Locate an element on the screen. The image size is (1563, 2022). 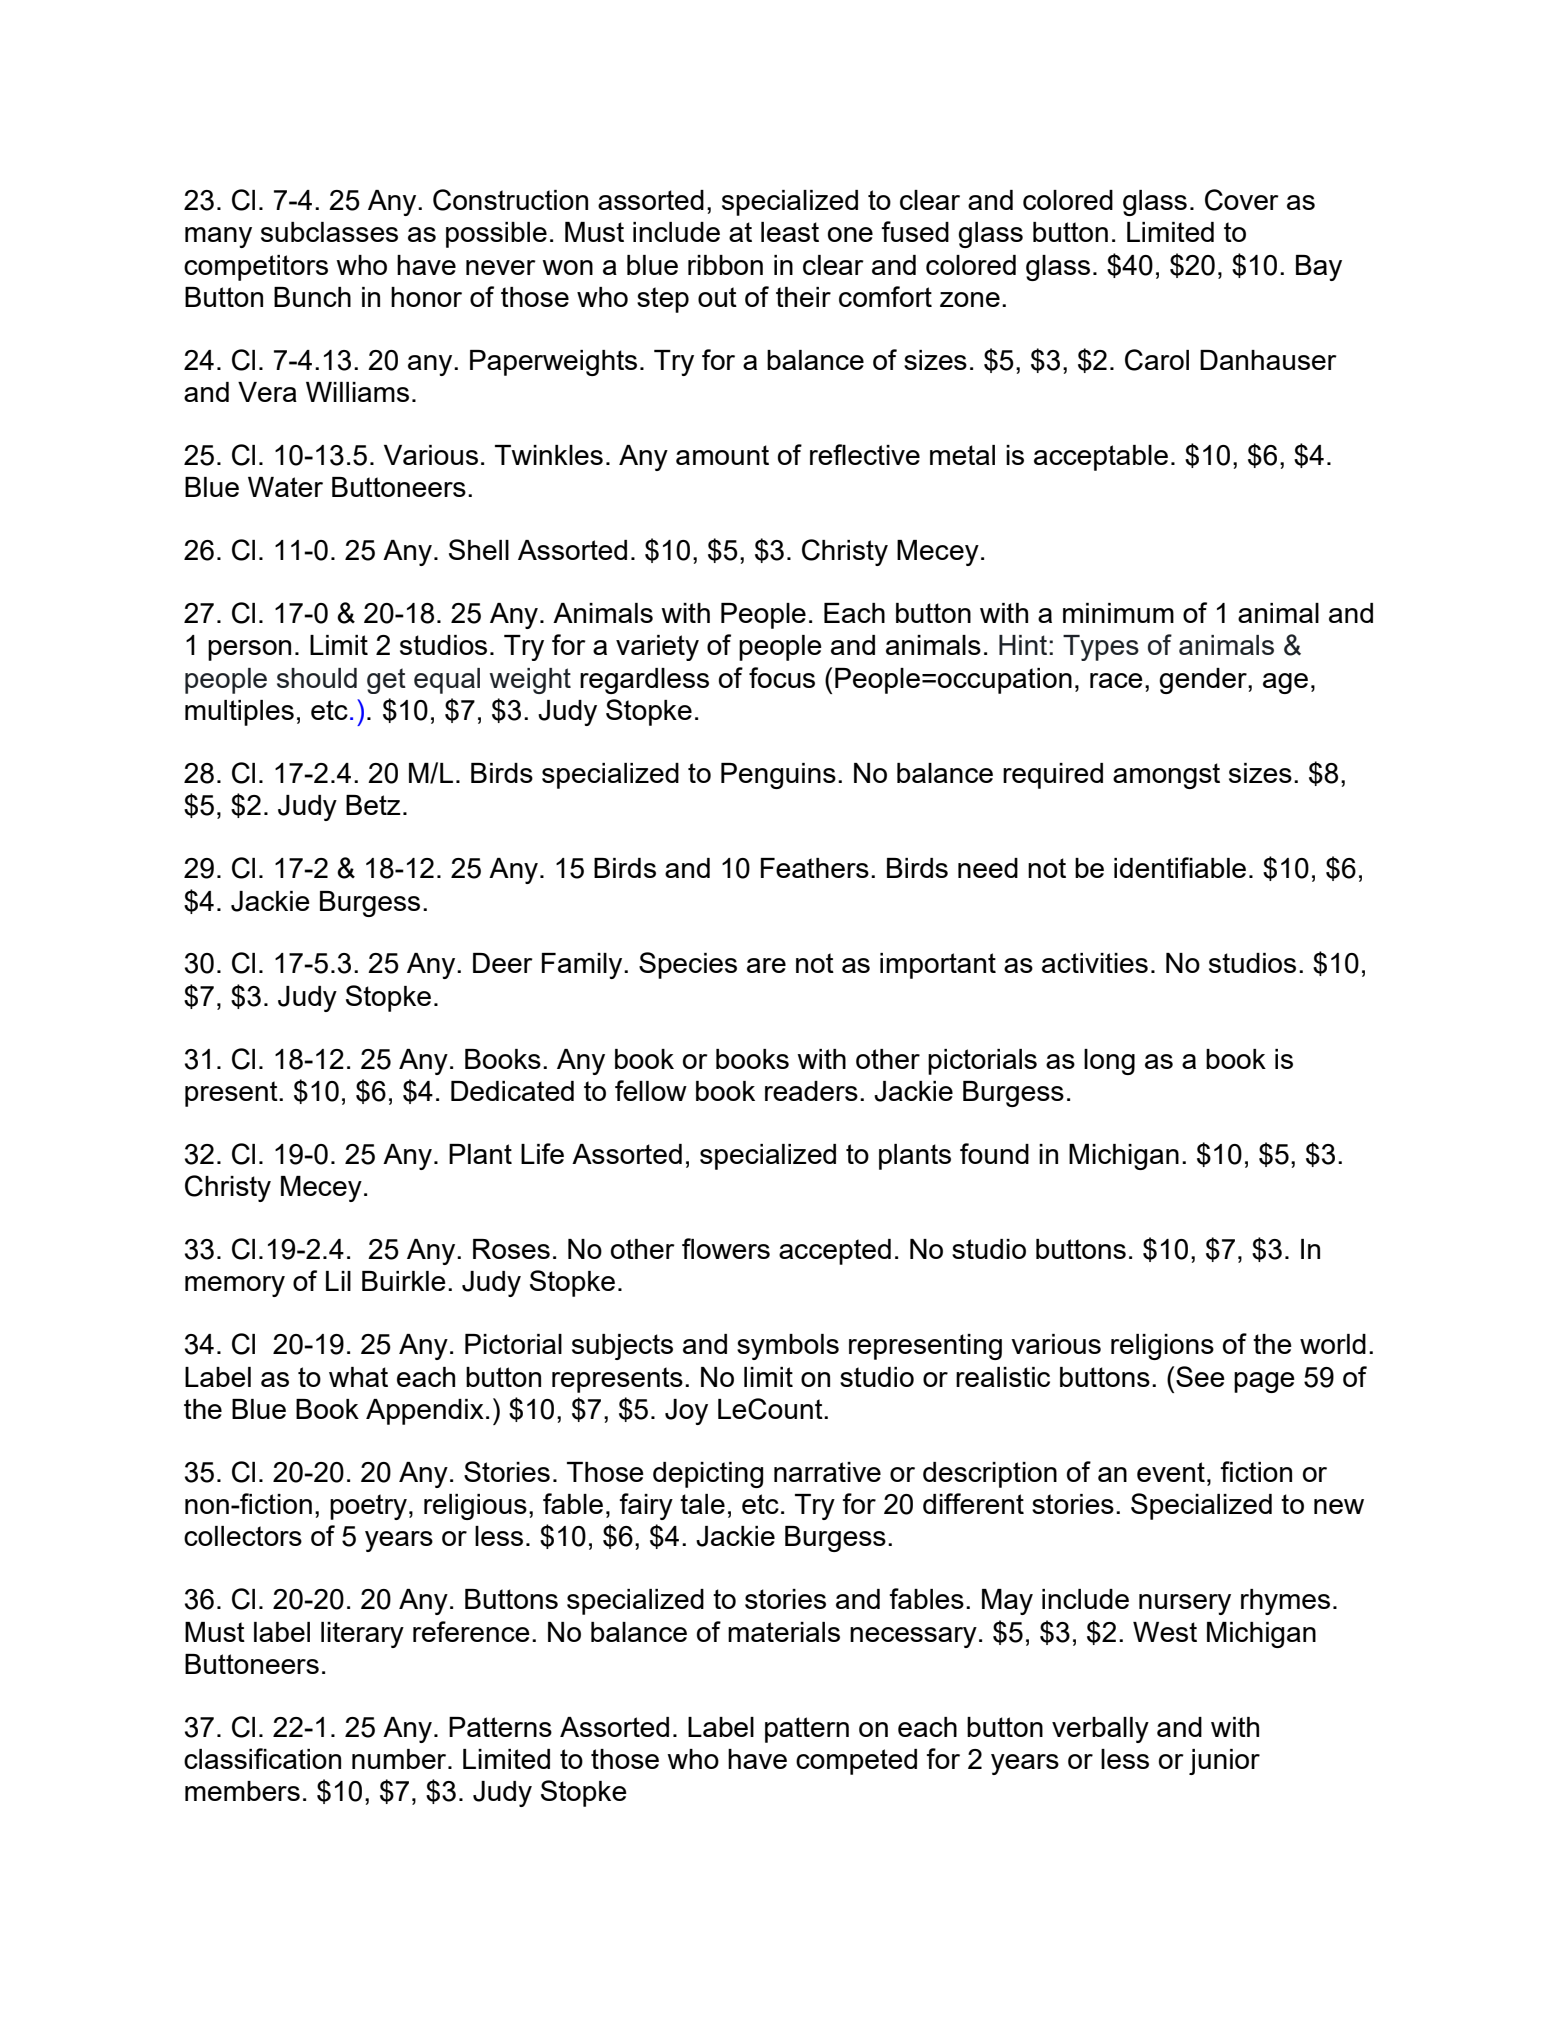
symbols is located at coordinates (788, 1347).
